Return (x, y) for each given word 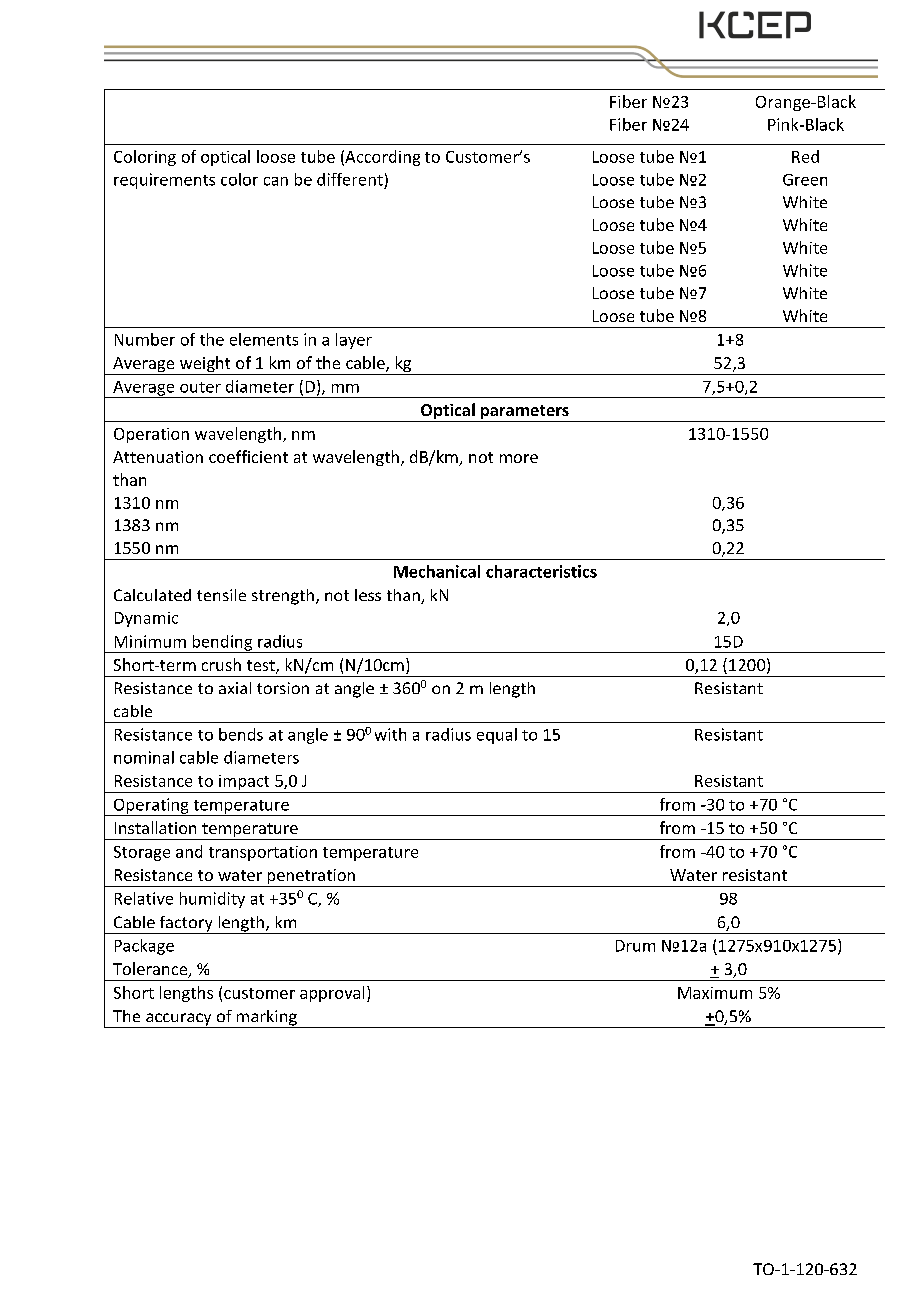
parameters (525, 413)
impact (244, 784)
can (276, 181)
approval (332, 994)
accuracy (179, 1020)
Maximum (715, 993)
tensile (221, 595)
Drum (635, 946)
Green (805, 180)
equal (497, 736)
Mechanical (437, 571)
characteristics (541, 571)
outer (200, 387)
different (350, 179)
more (519, 458)
